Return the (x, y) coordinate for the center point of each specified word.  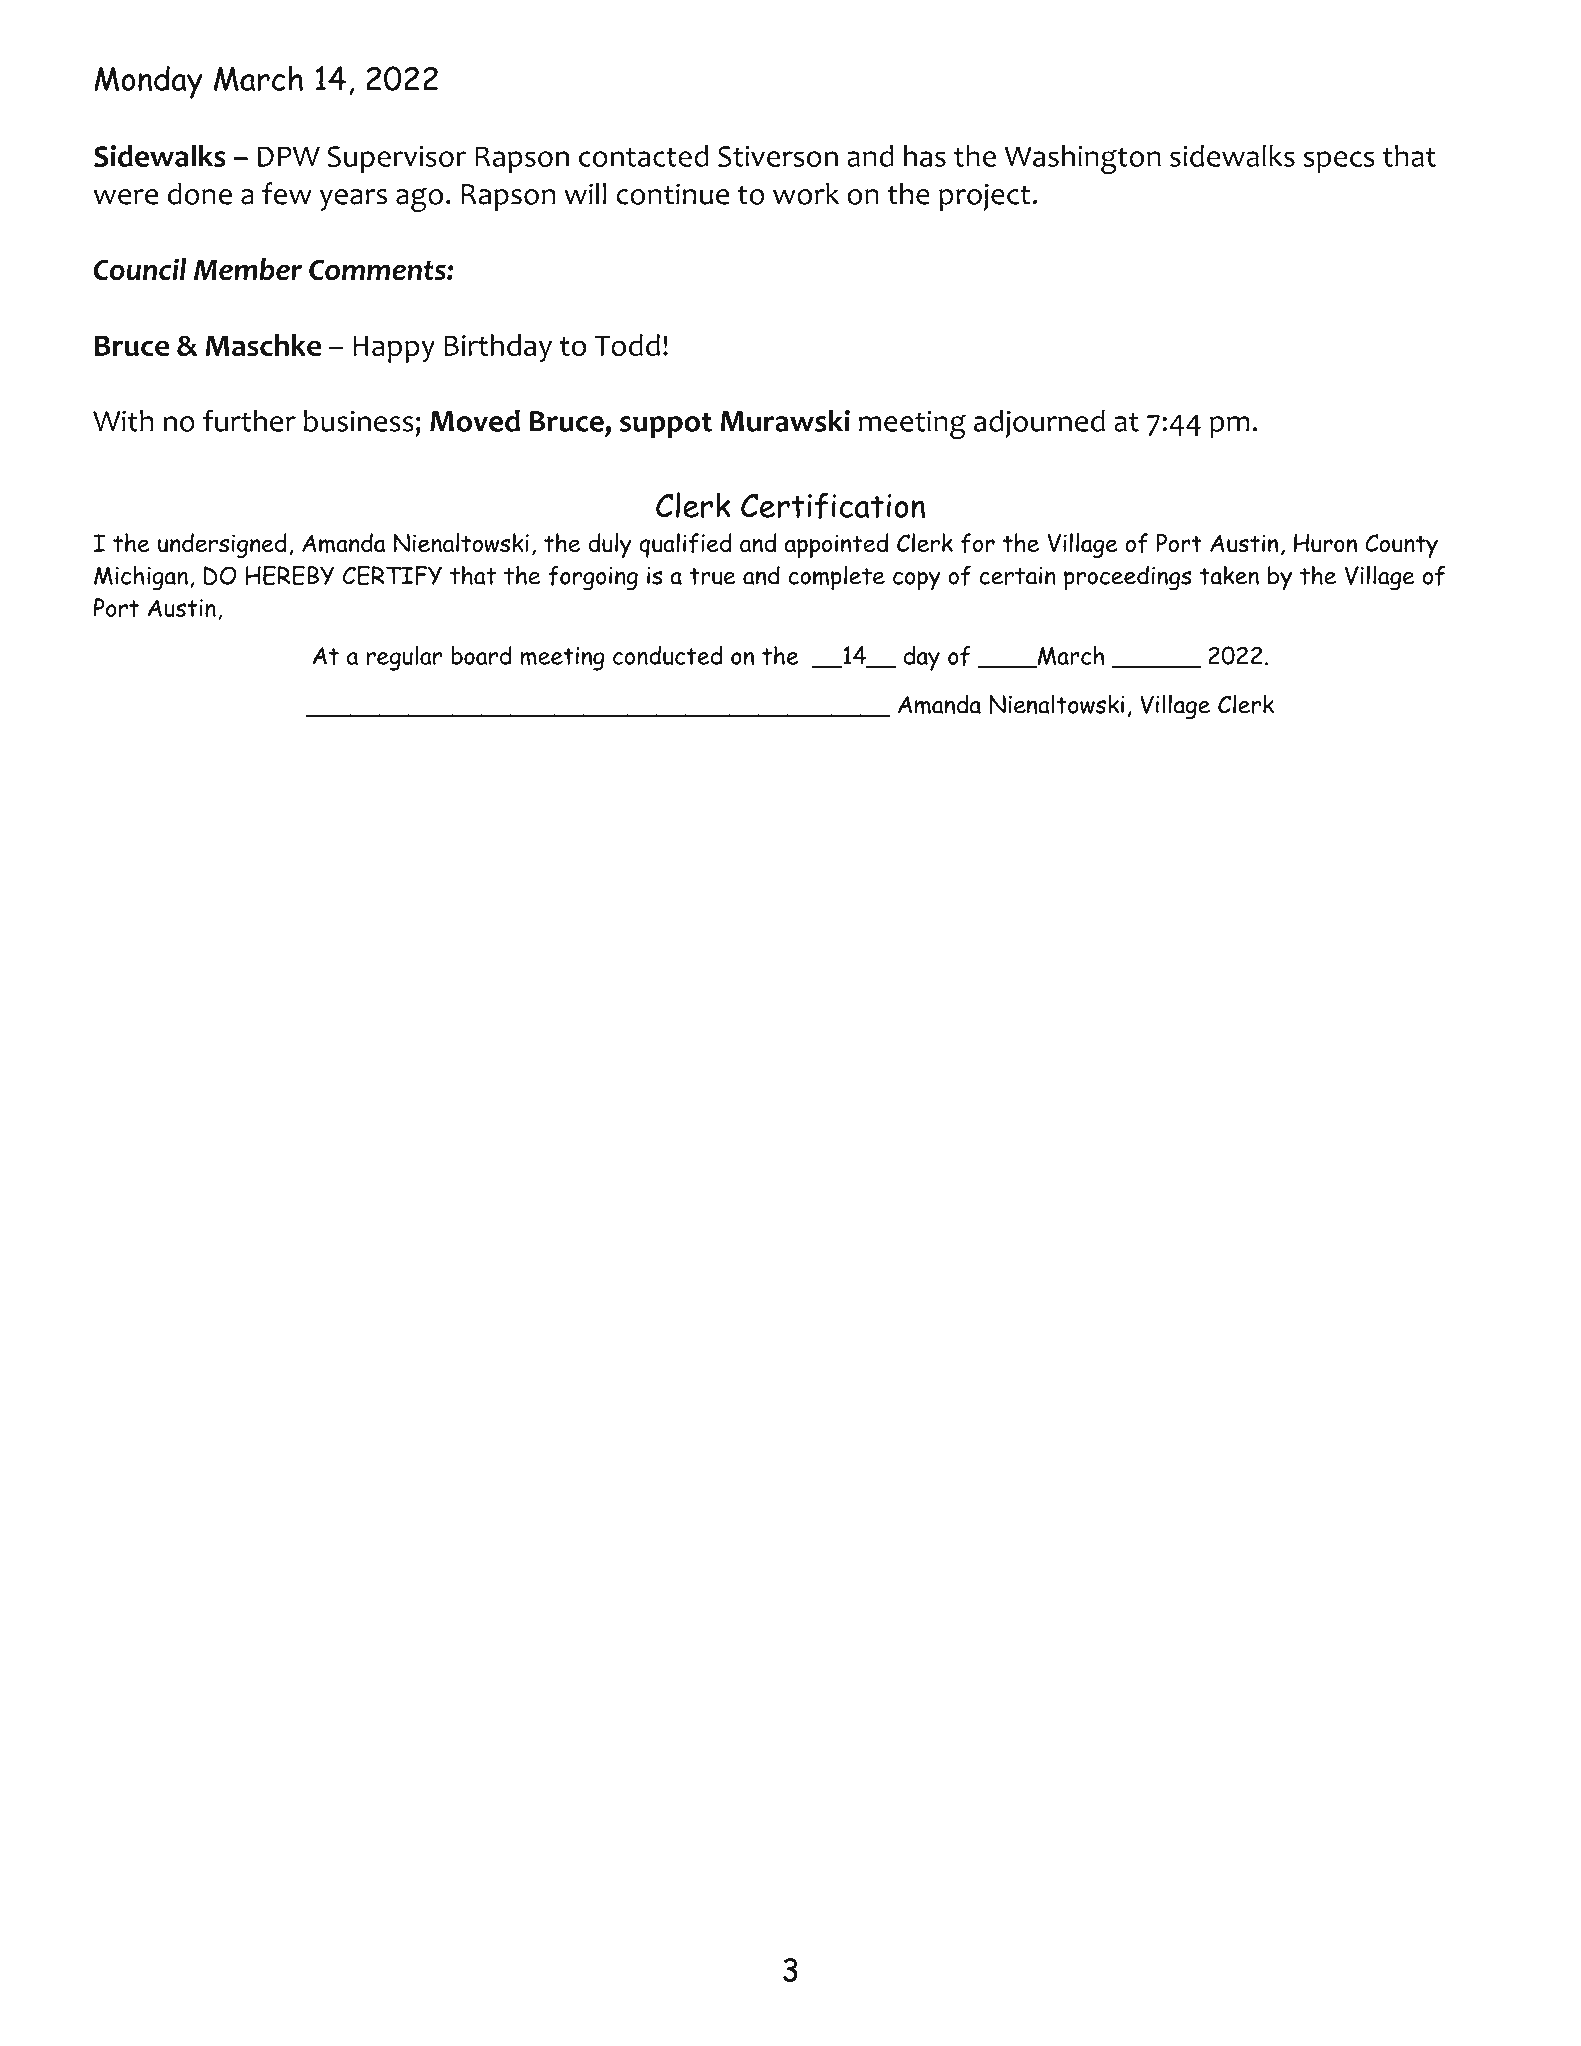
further (249, 420)
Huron (1325, 543)
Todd (627, 345)
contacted (643, 156)
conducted (668, 655)
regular (404, 658)
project (984, 197)
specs (1339, 162)
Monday (148, 82)
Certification (833, 506)
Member (248, 269)
